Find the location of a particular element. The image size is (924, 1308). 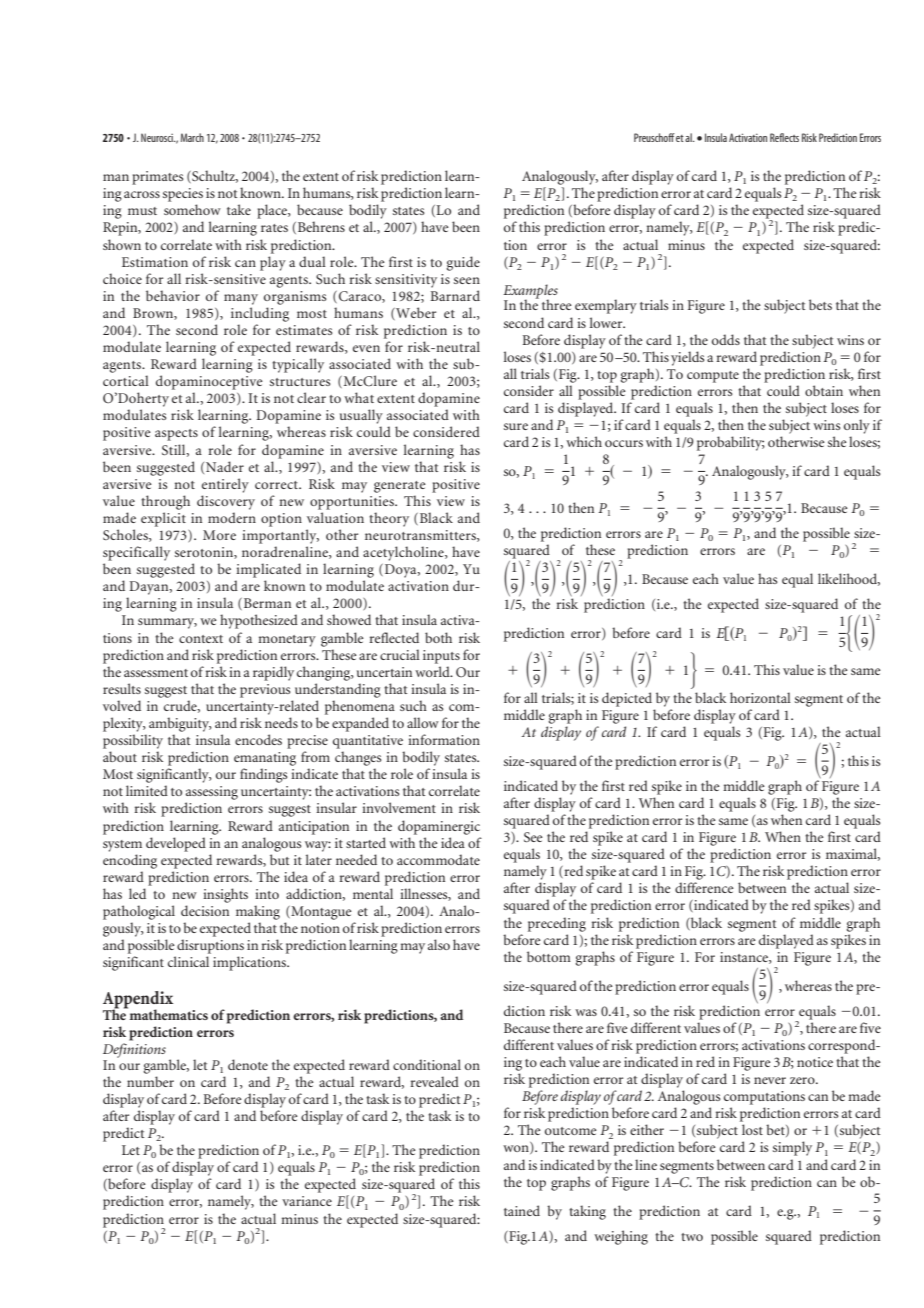

world is located at coordinates (433, 671).
